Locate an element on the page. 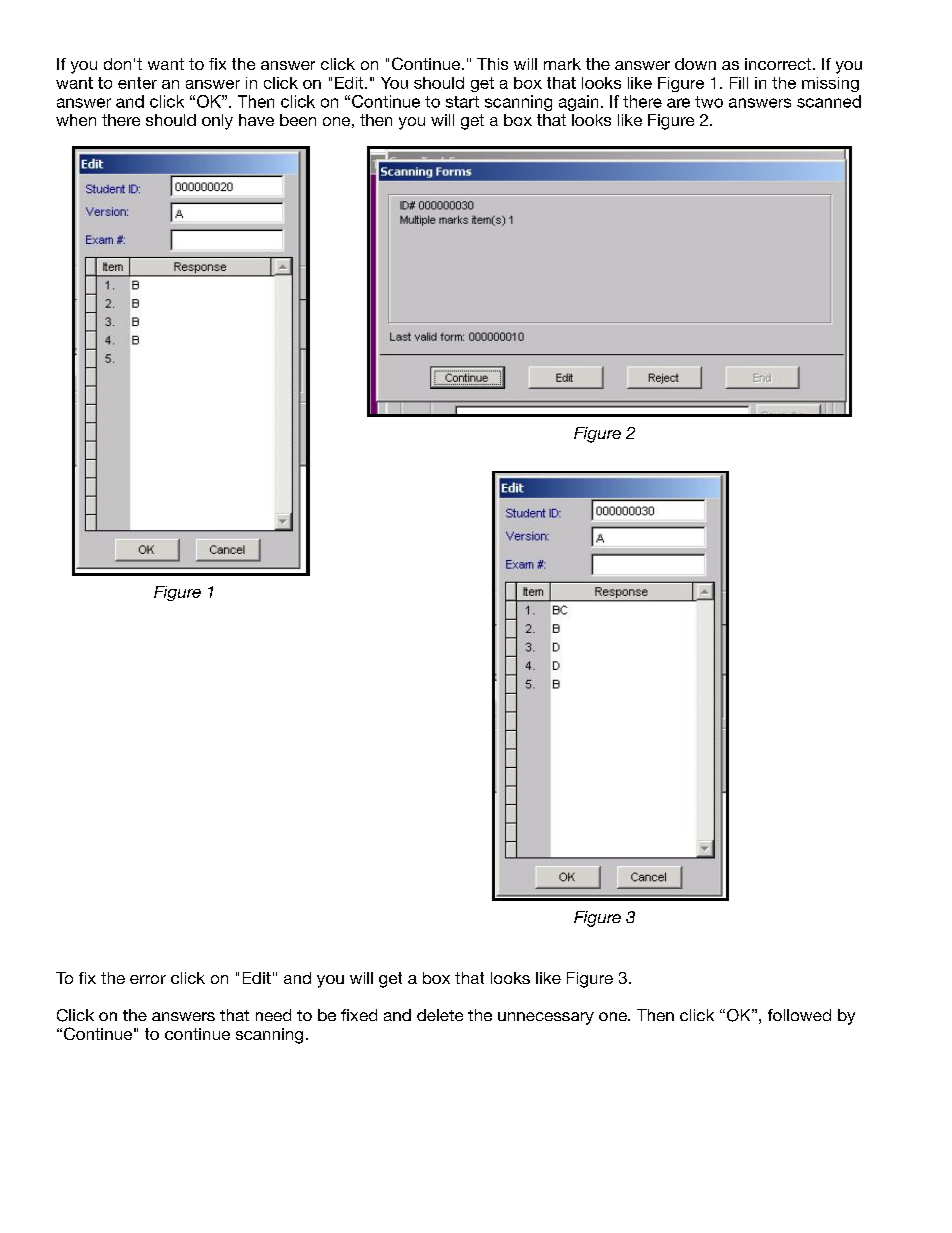 The image size is (952, 1233). need is located at coordinates (273, 1015).
